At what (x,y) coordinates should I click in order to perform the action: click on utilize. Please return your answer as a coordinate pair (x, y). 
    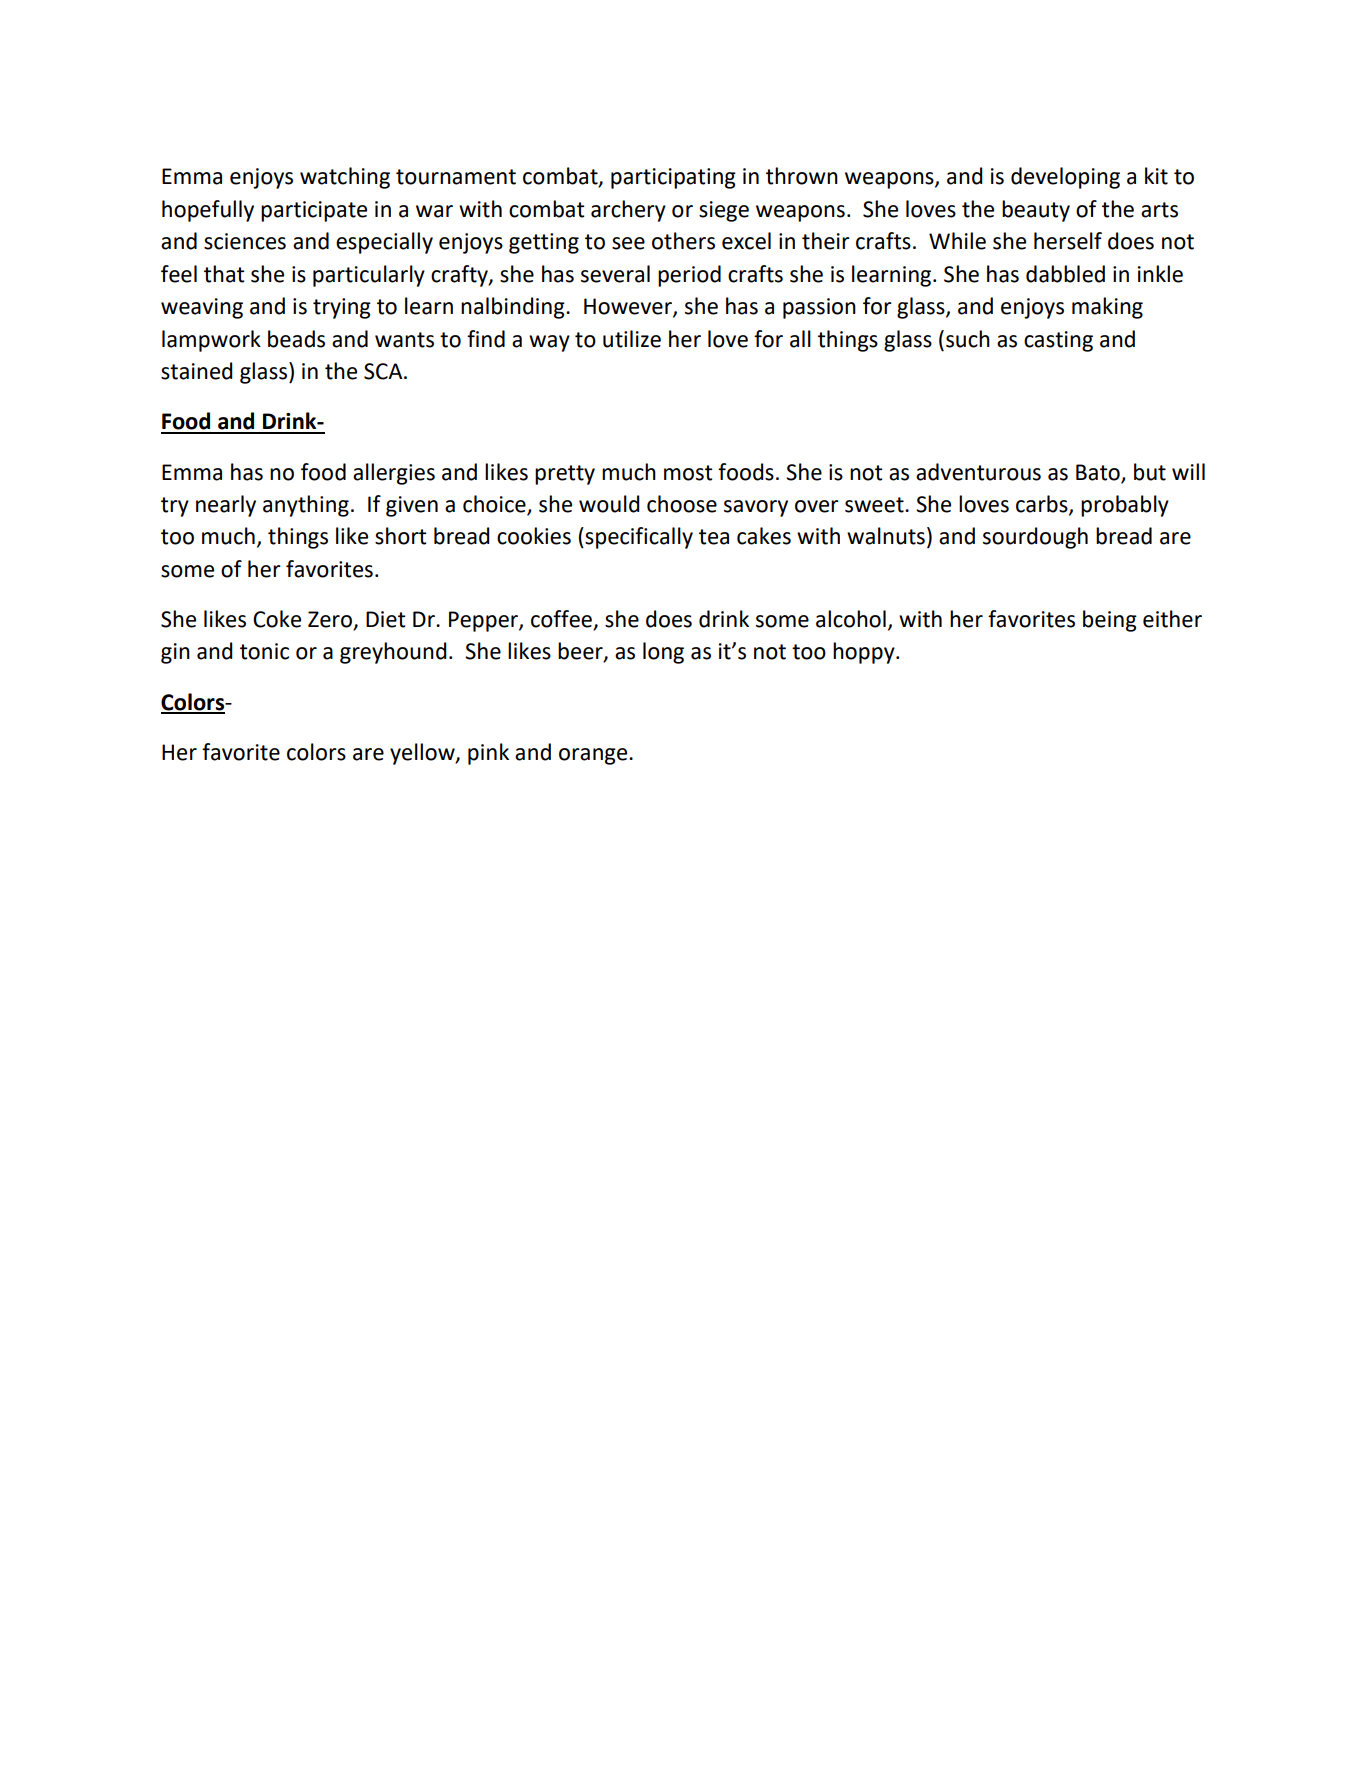
    Looking at the image, I should click on (632, 339).
